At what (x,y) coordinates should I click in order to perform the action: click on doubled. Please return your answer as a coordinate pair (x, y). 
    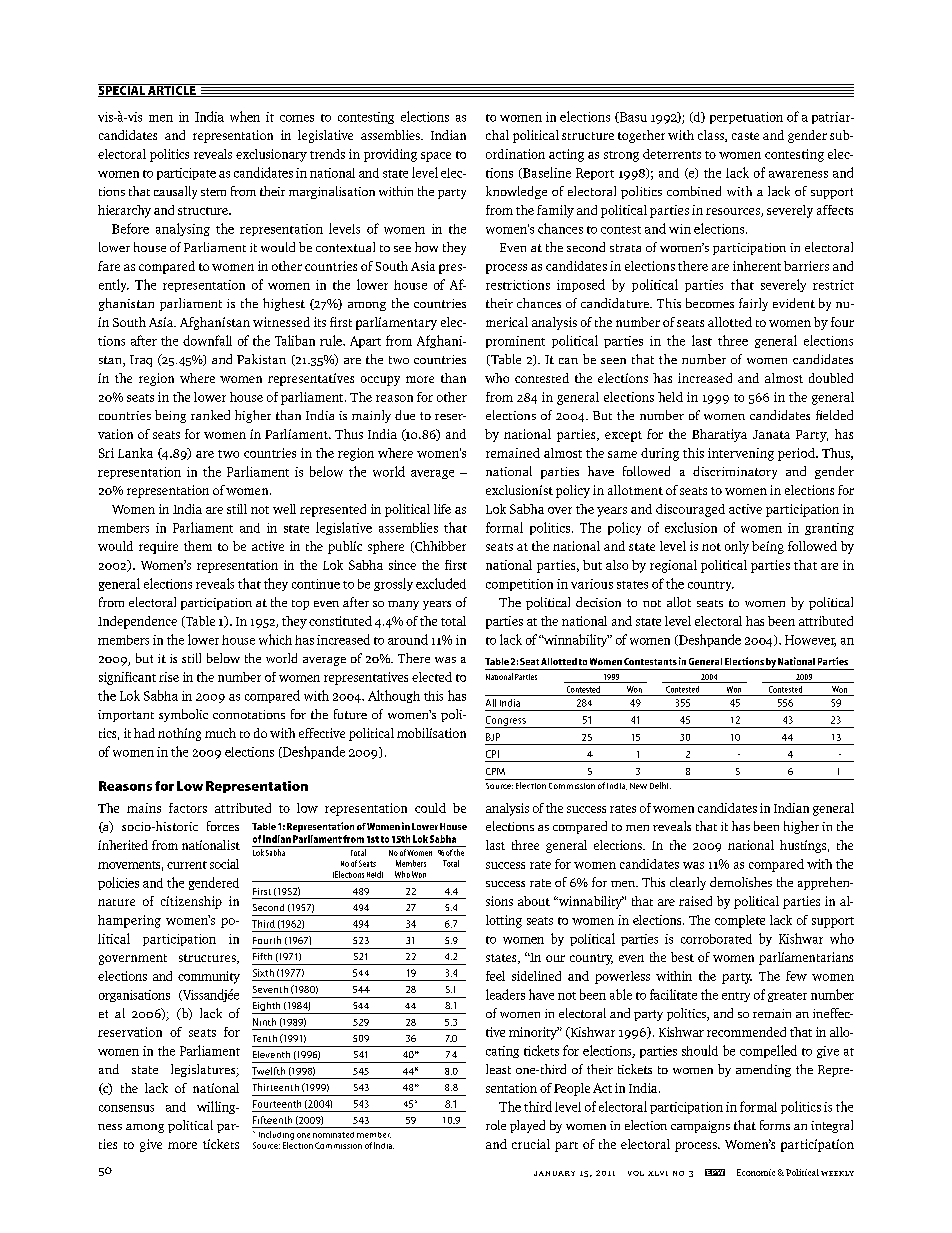
    Looking at the image, I should click on (831, 378).
